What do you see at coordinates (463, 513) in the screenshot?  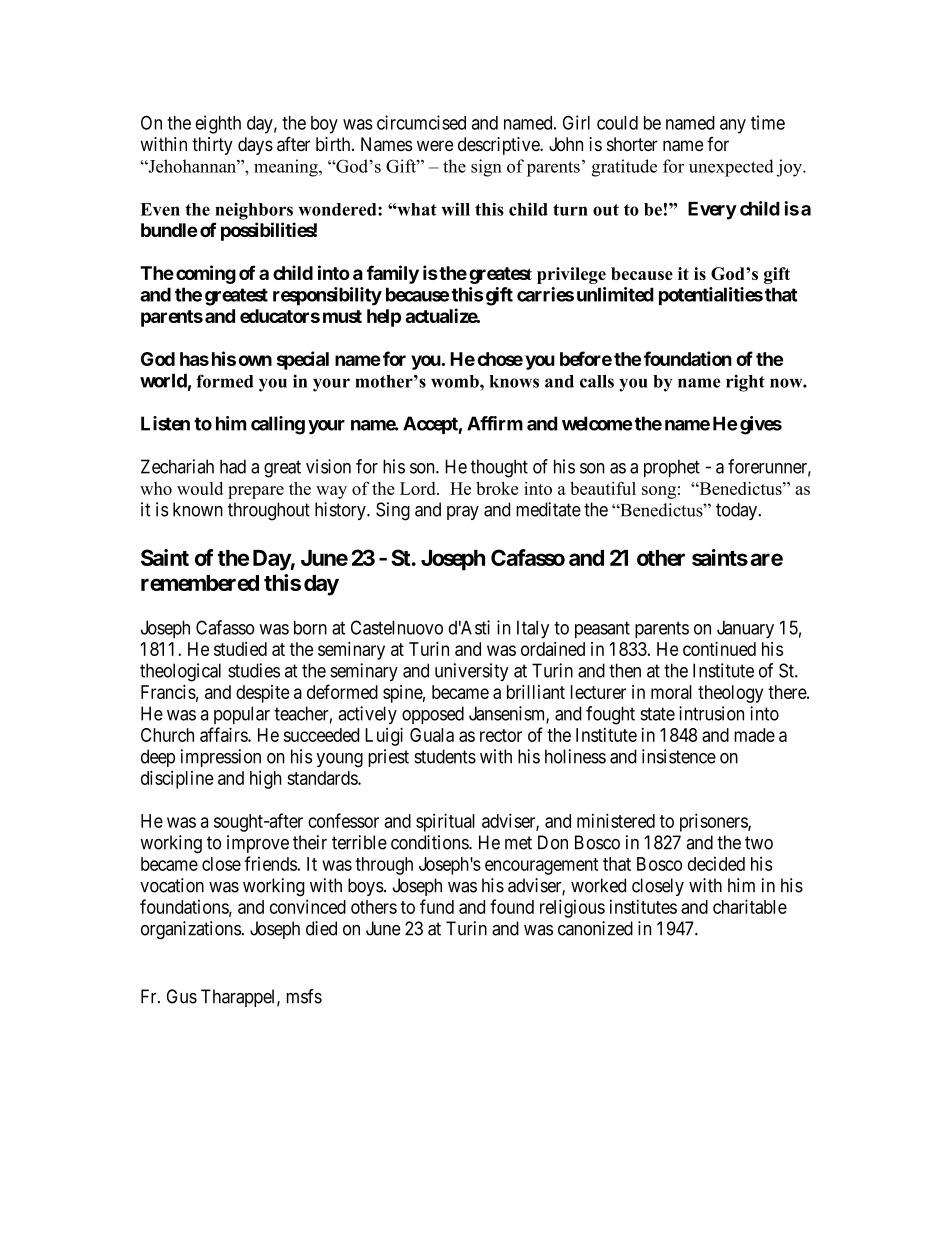 I see `pray` at bounding box center [463, 513].
